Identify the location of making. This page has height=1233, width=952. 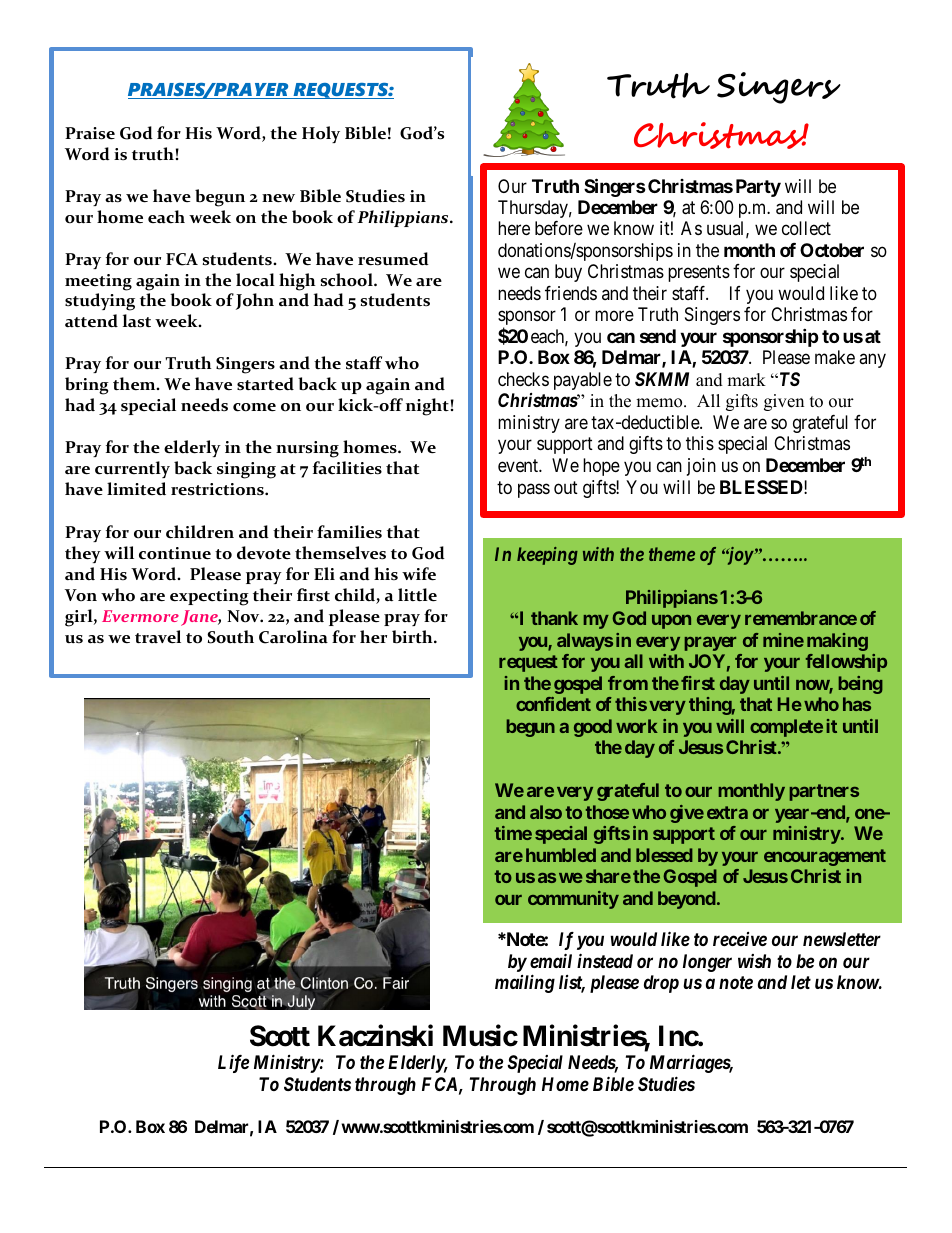
(837, 642).
